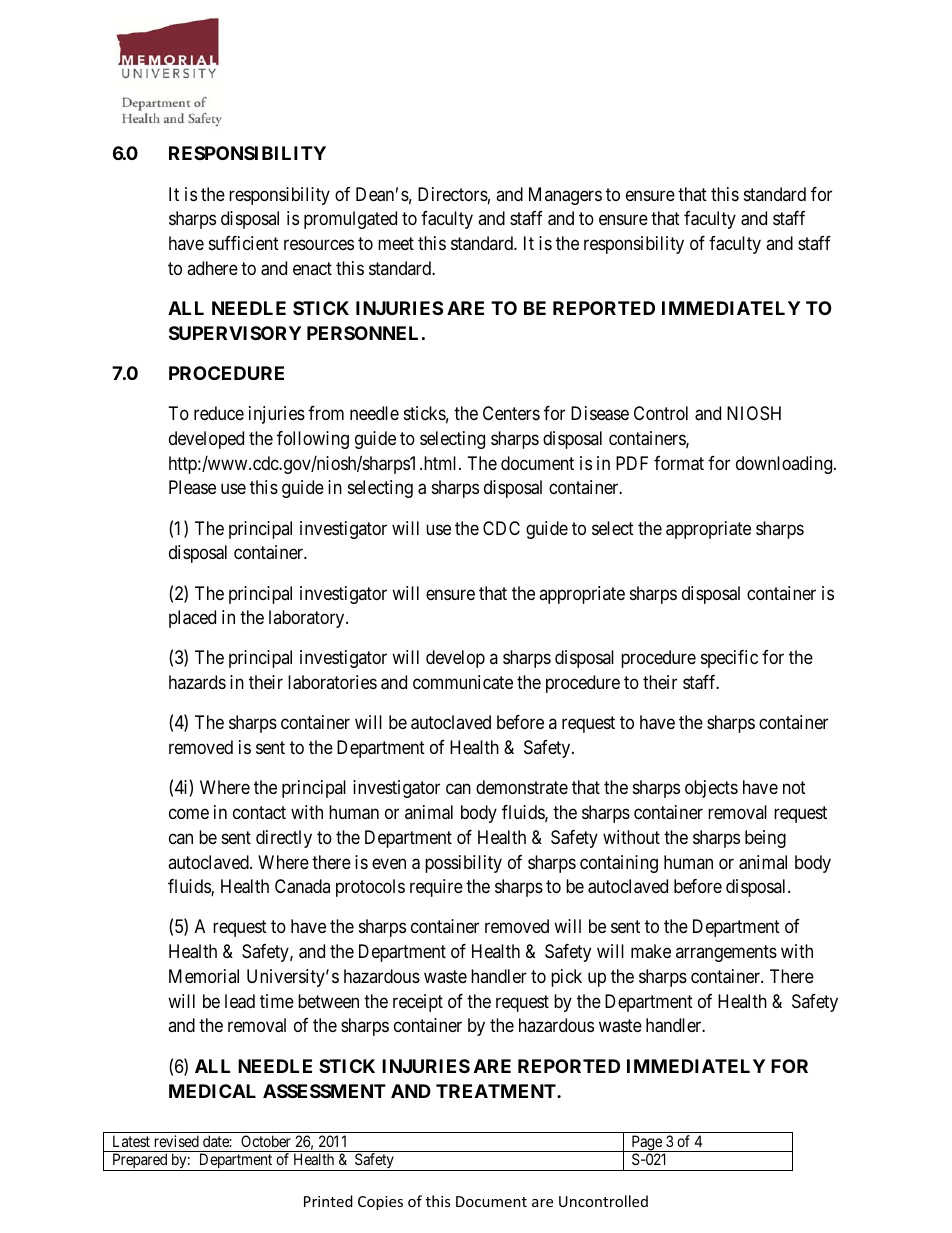 Image resolution: width=952 pixels, height=1233 pixels. What do you see at coordinates (219, 413) in the document?
I see `reduce` at bounding box center [219, 413].
